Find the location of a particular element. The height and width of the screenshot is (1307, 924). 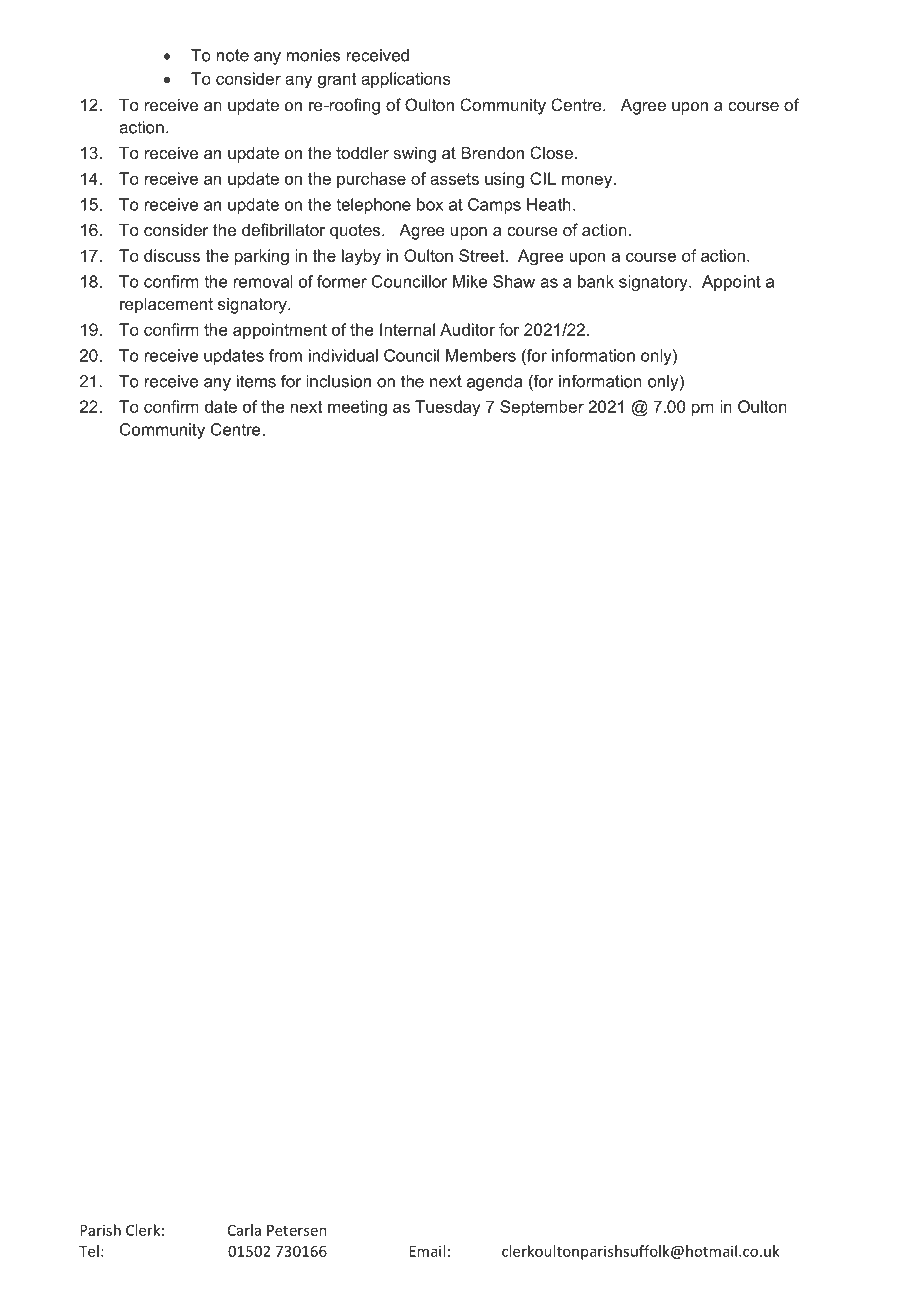

September is located at coordinates (542, 408).
